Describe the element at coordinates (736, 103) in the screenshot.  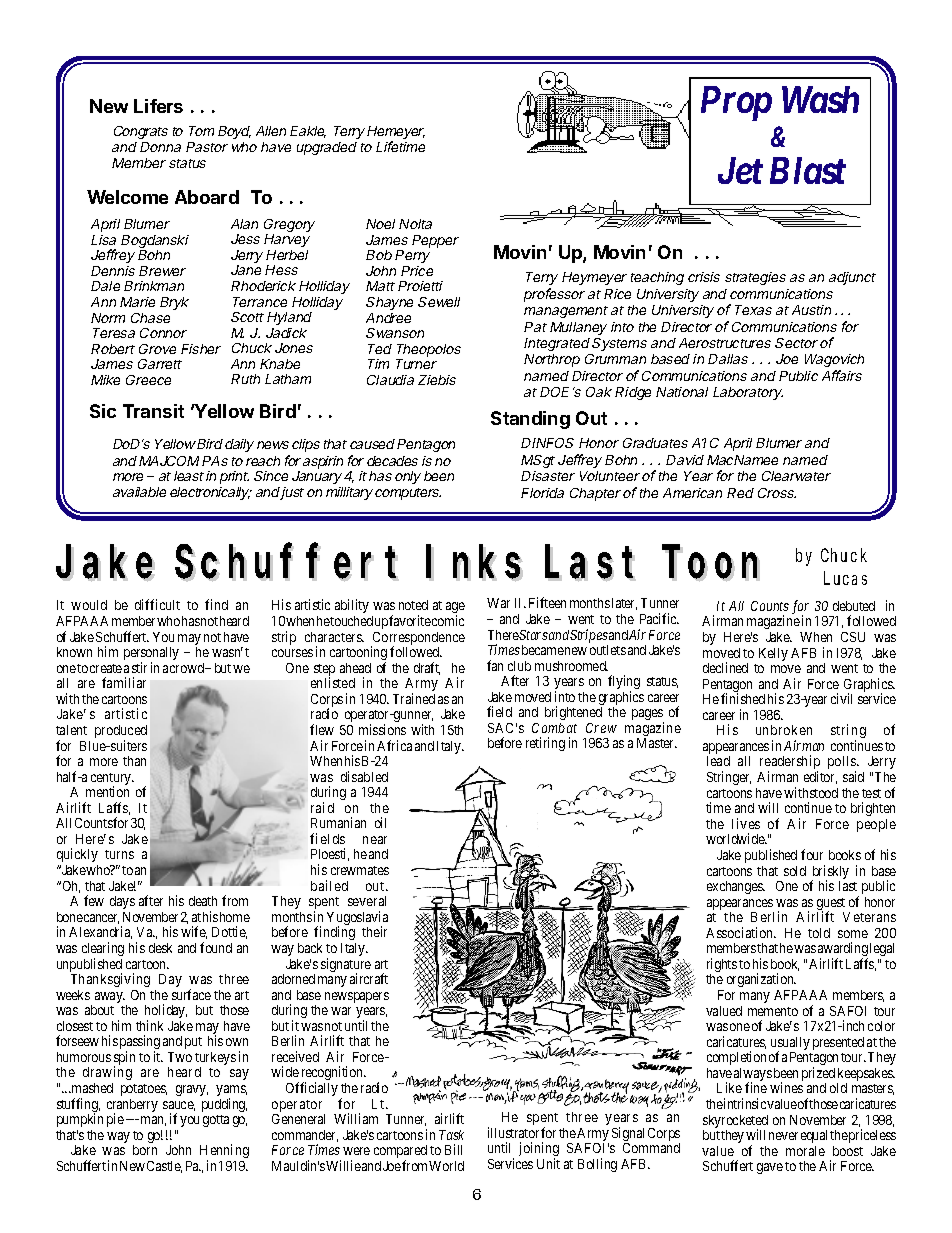
I see `Prop` at that location.
